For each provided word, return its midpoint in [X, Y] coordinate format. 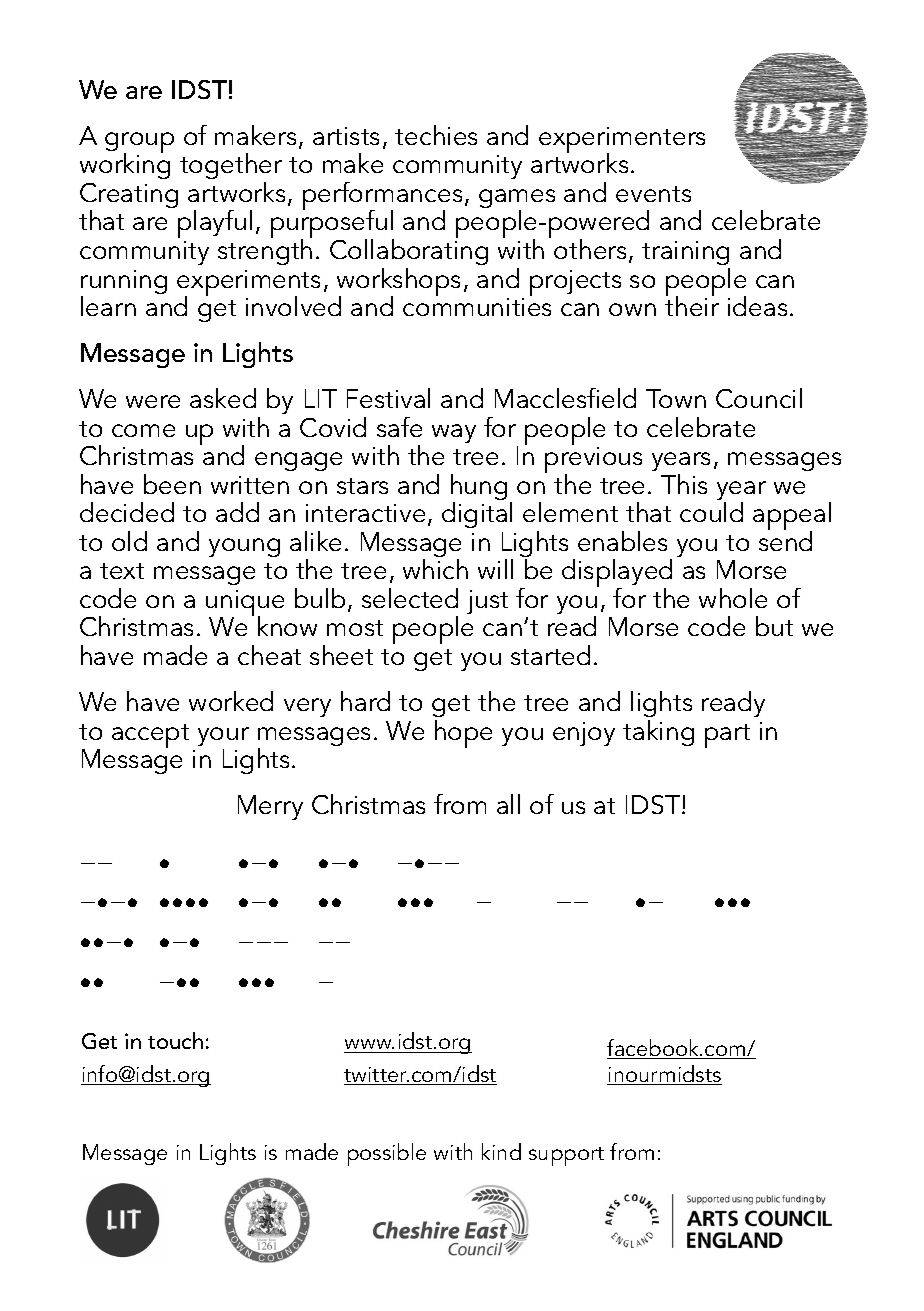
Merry [270, 807]
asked [223, 398]
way [454, 433]
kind [501, 1151]
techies [436, 135]
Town [676, 398]
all [508, 804]
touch [175, 1040]
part [727, 736]
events [653, 194]
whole [733, 598]
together [231, 168]
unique [245, 604]
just [487, 602]
